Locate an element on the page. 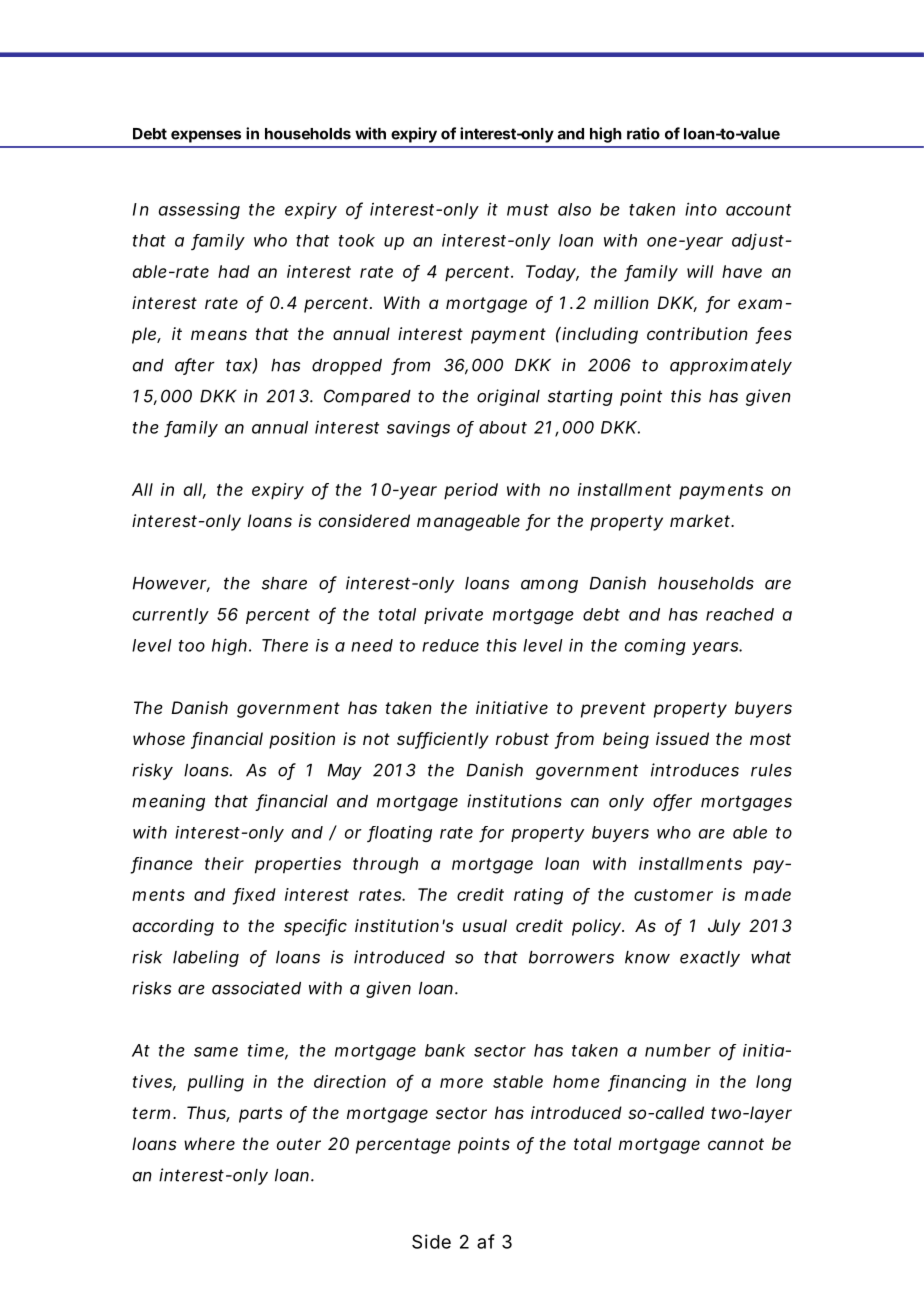  into is located at coordinates (701, 209).
